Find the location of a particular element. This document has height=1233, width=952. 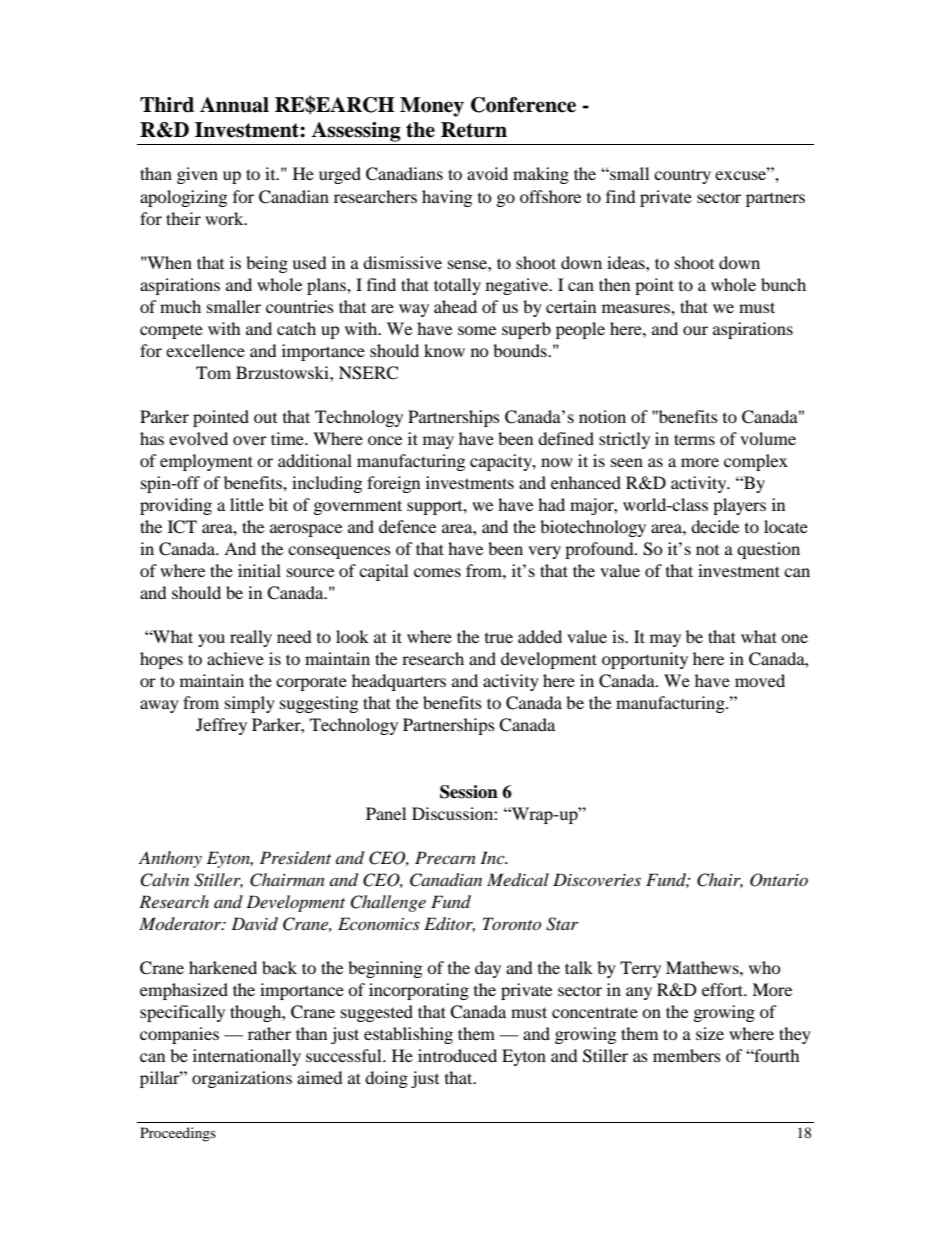

employment is located at coordinates (206, 462).
